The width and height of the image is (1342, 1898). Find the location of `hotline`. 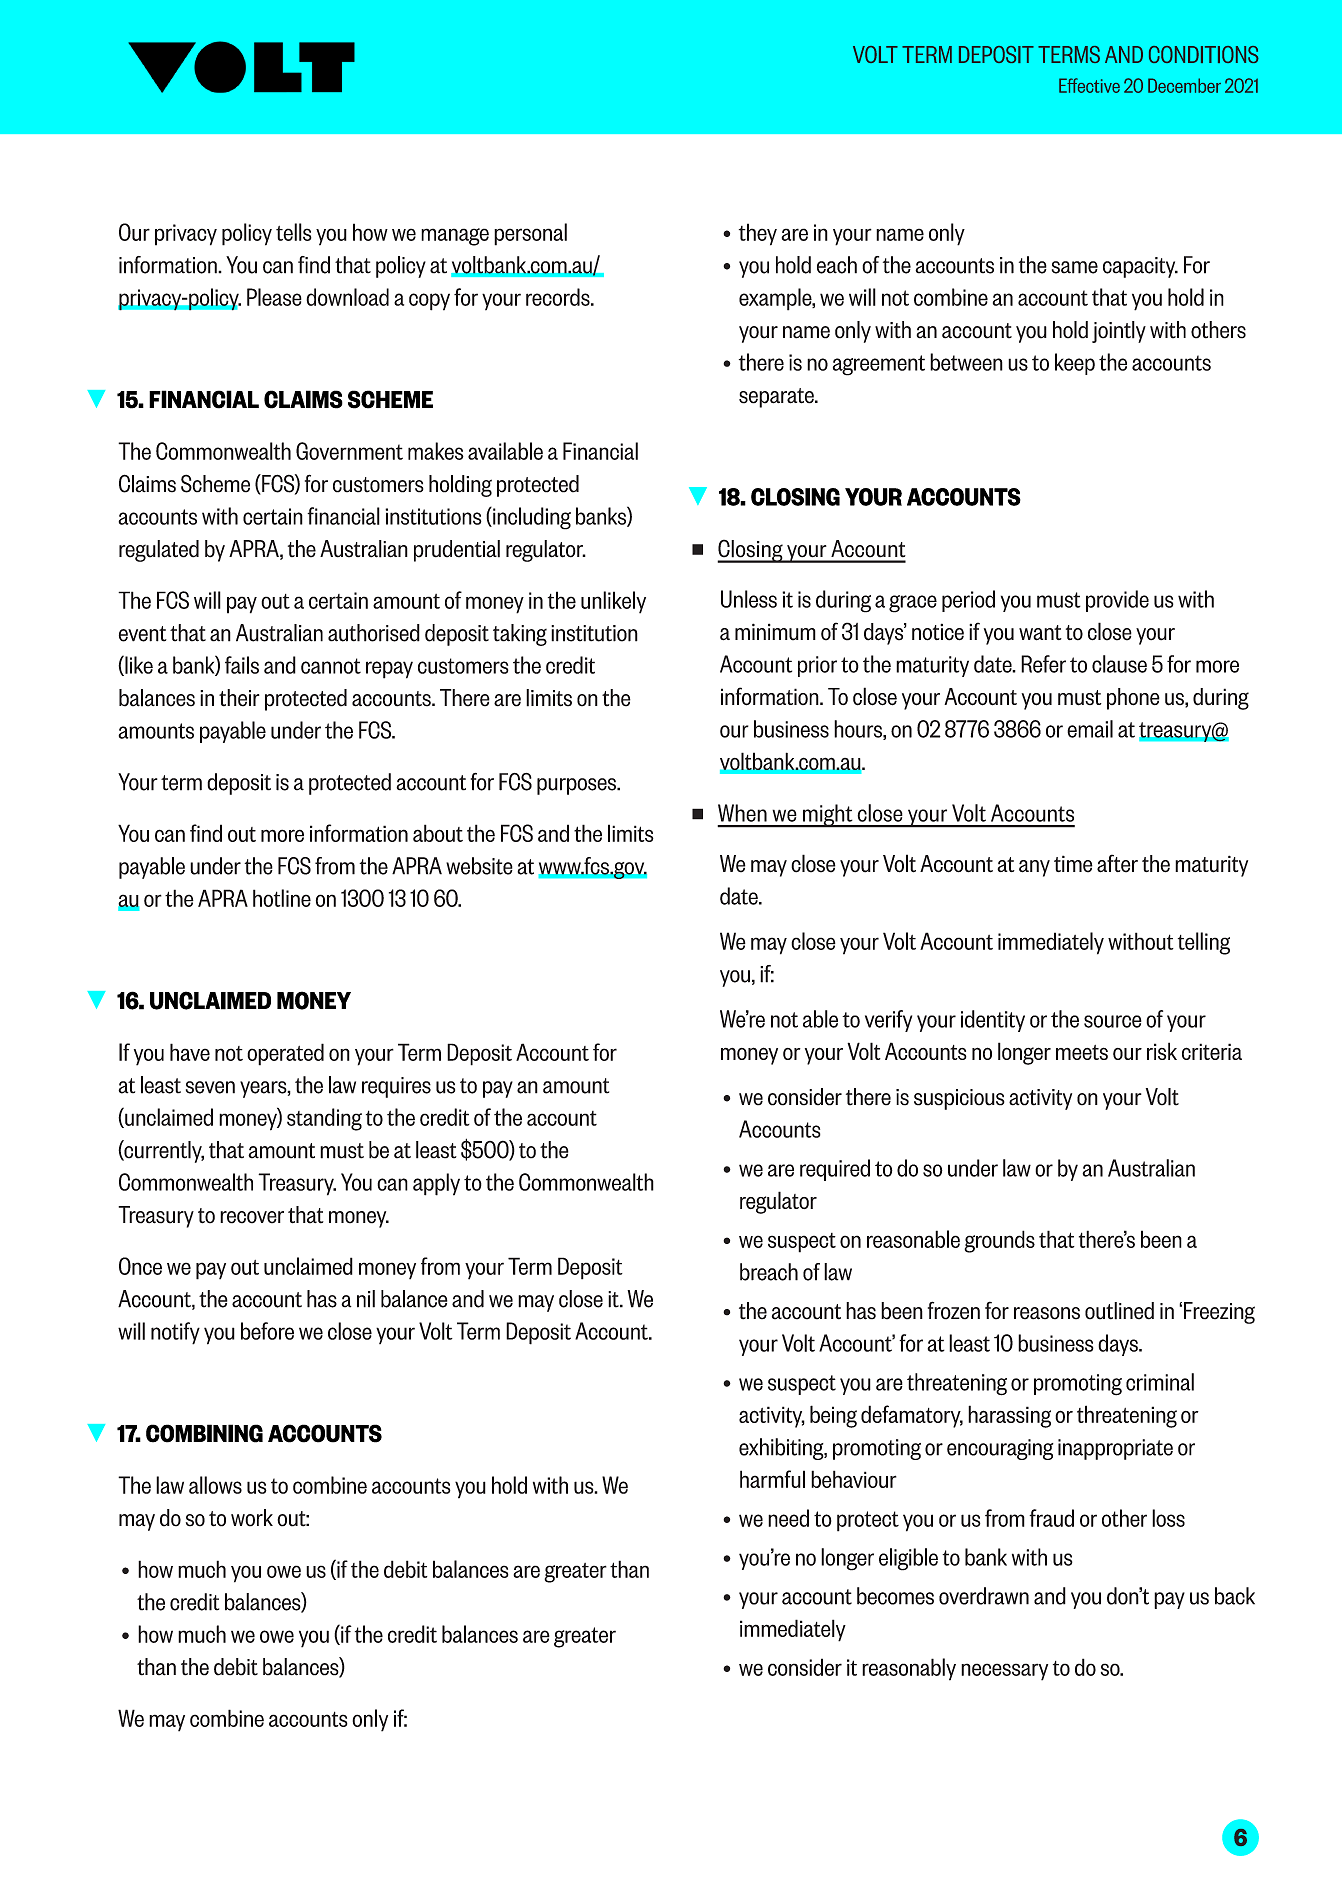

hotline is located at coordinates (282, 898).
